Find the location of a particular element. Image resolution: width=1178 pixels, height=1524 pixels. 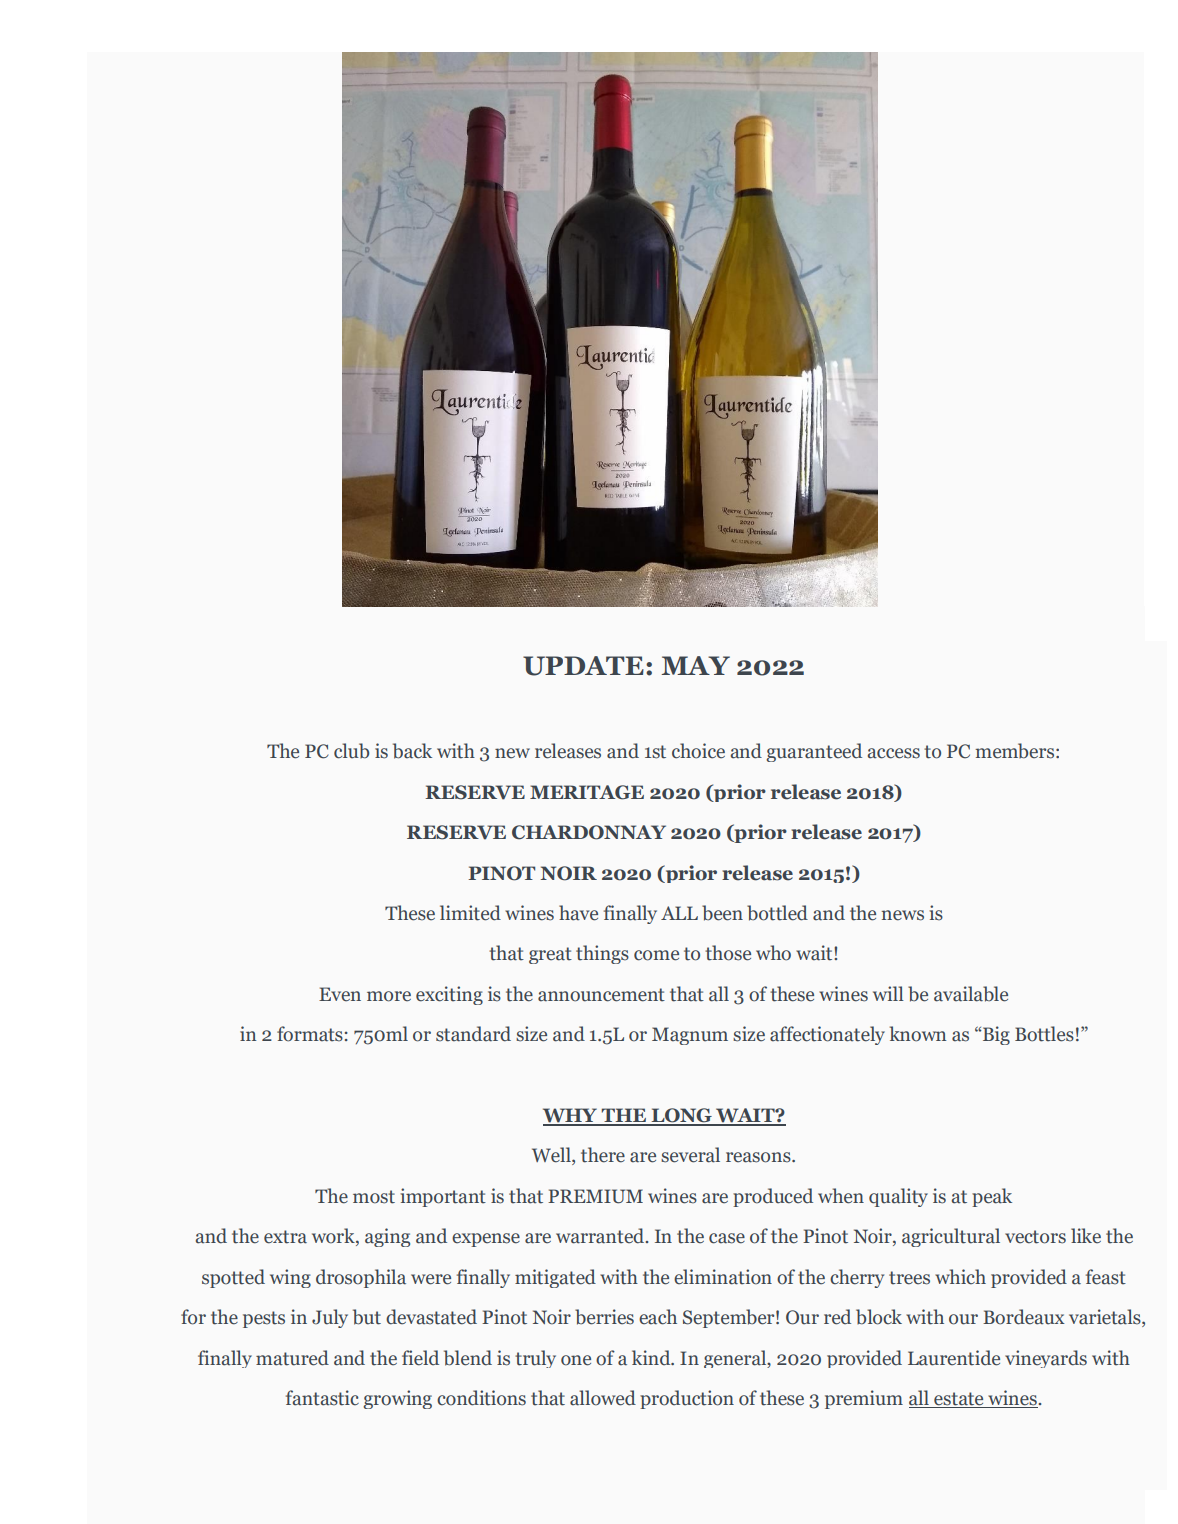

Big is located at coordinates (995, 1035).
